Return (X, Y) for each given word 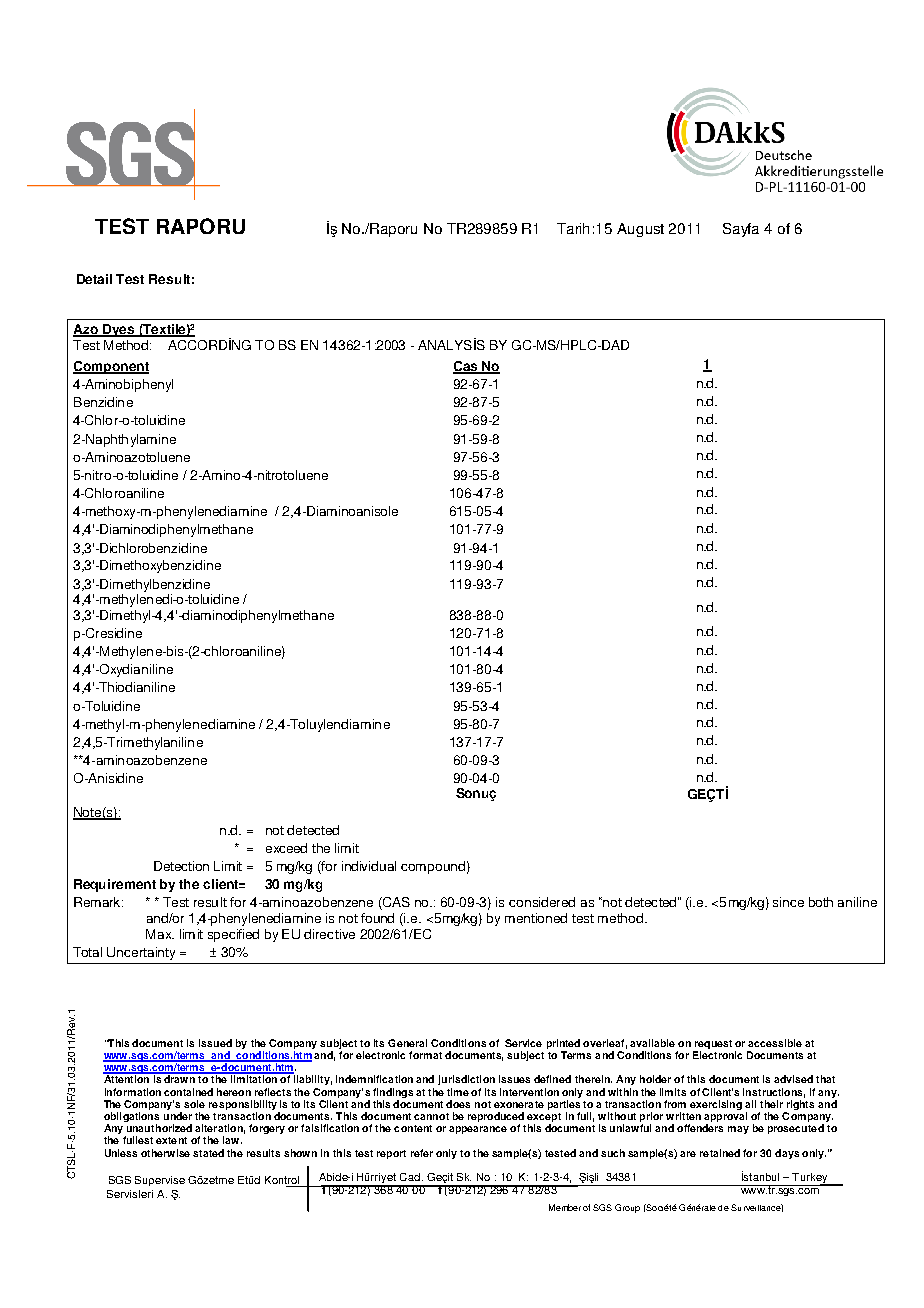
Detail (94, 279)
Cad (410, 1177)
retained (720, 1153)
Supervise (160, 1181)
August (640, 230)
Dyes (119, 330)
